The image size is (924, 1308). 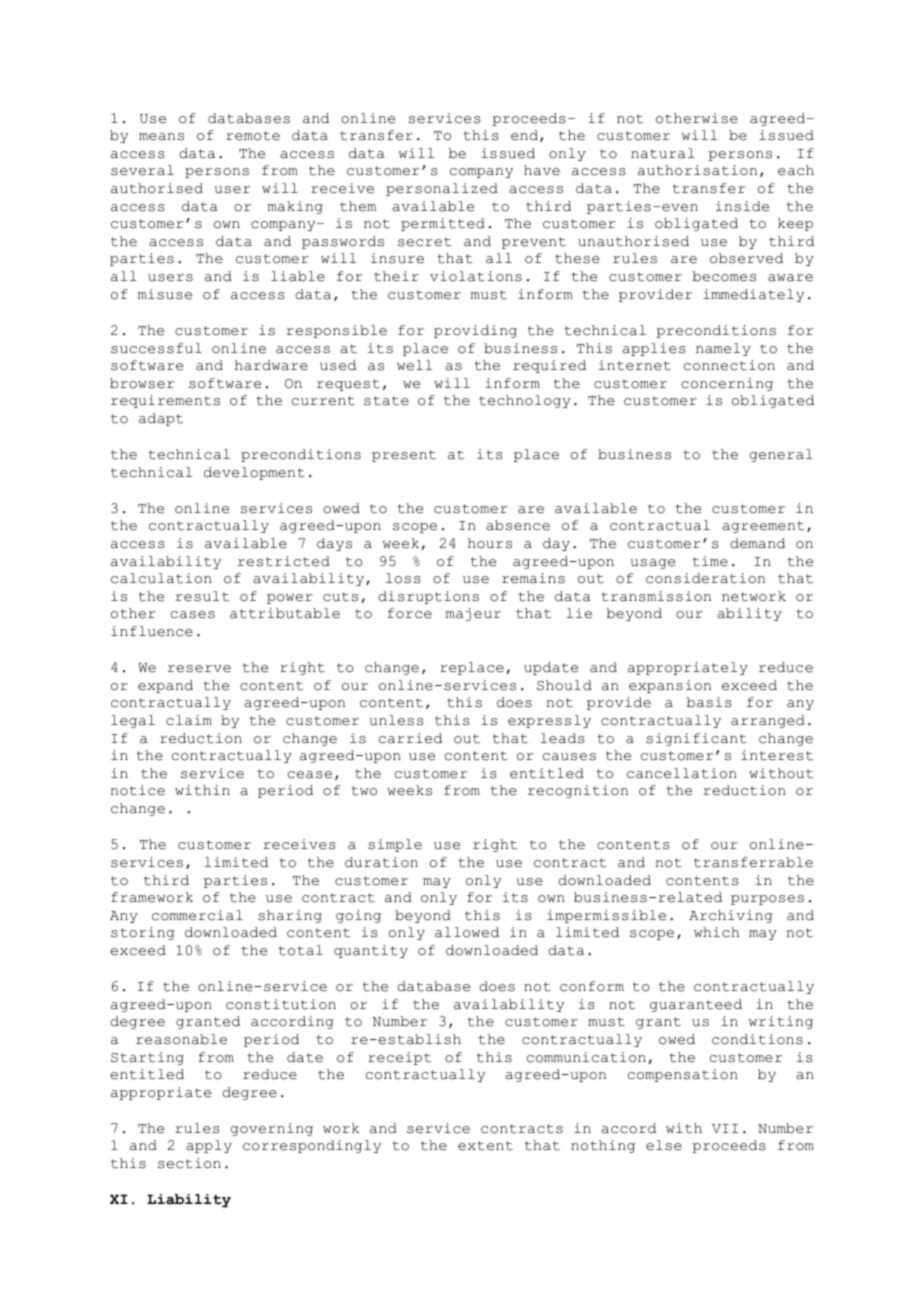 What do you see at coordinates (697, 170) in the screenshot?
I see `authorisation` at bounding box center [697, 170].
